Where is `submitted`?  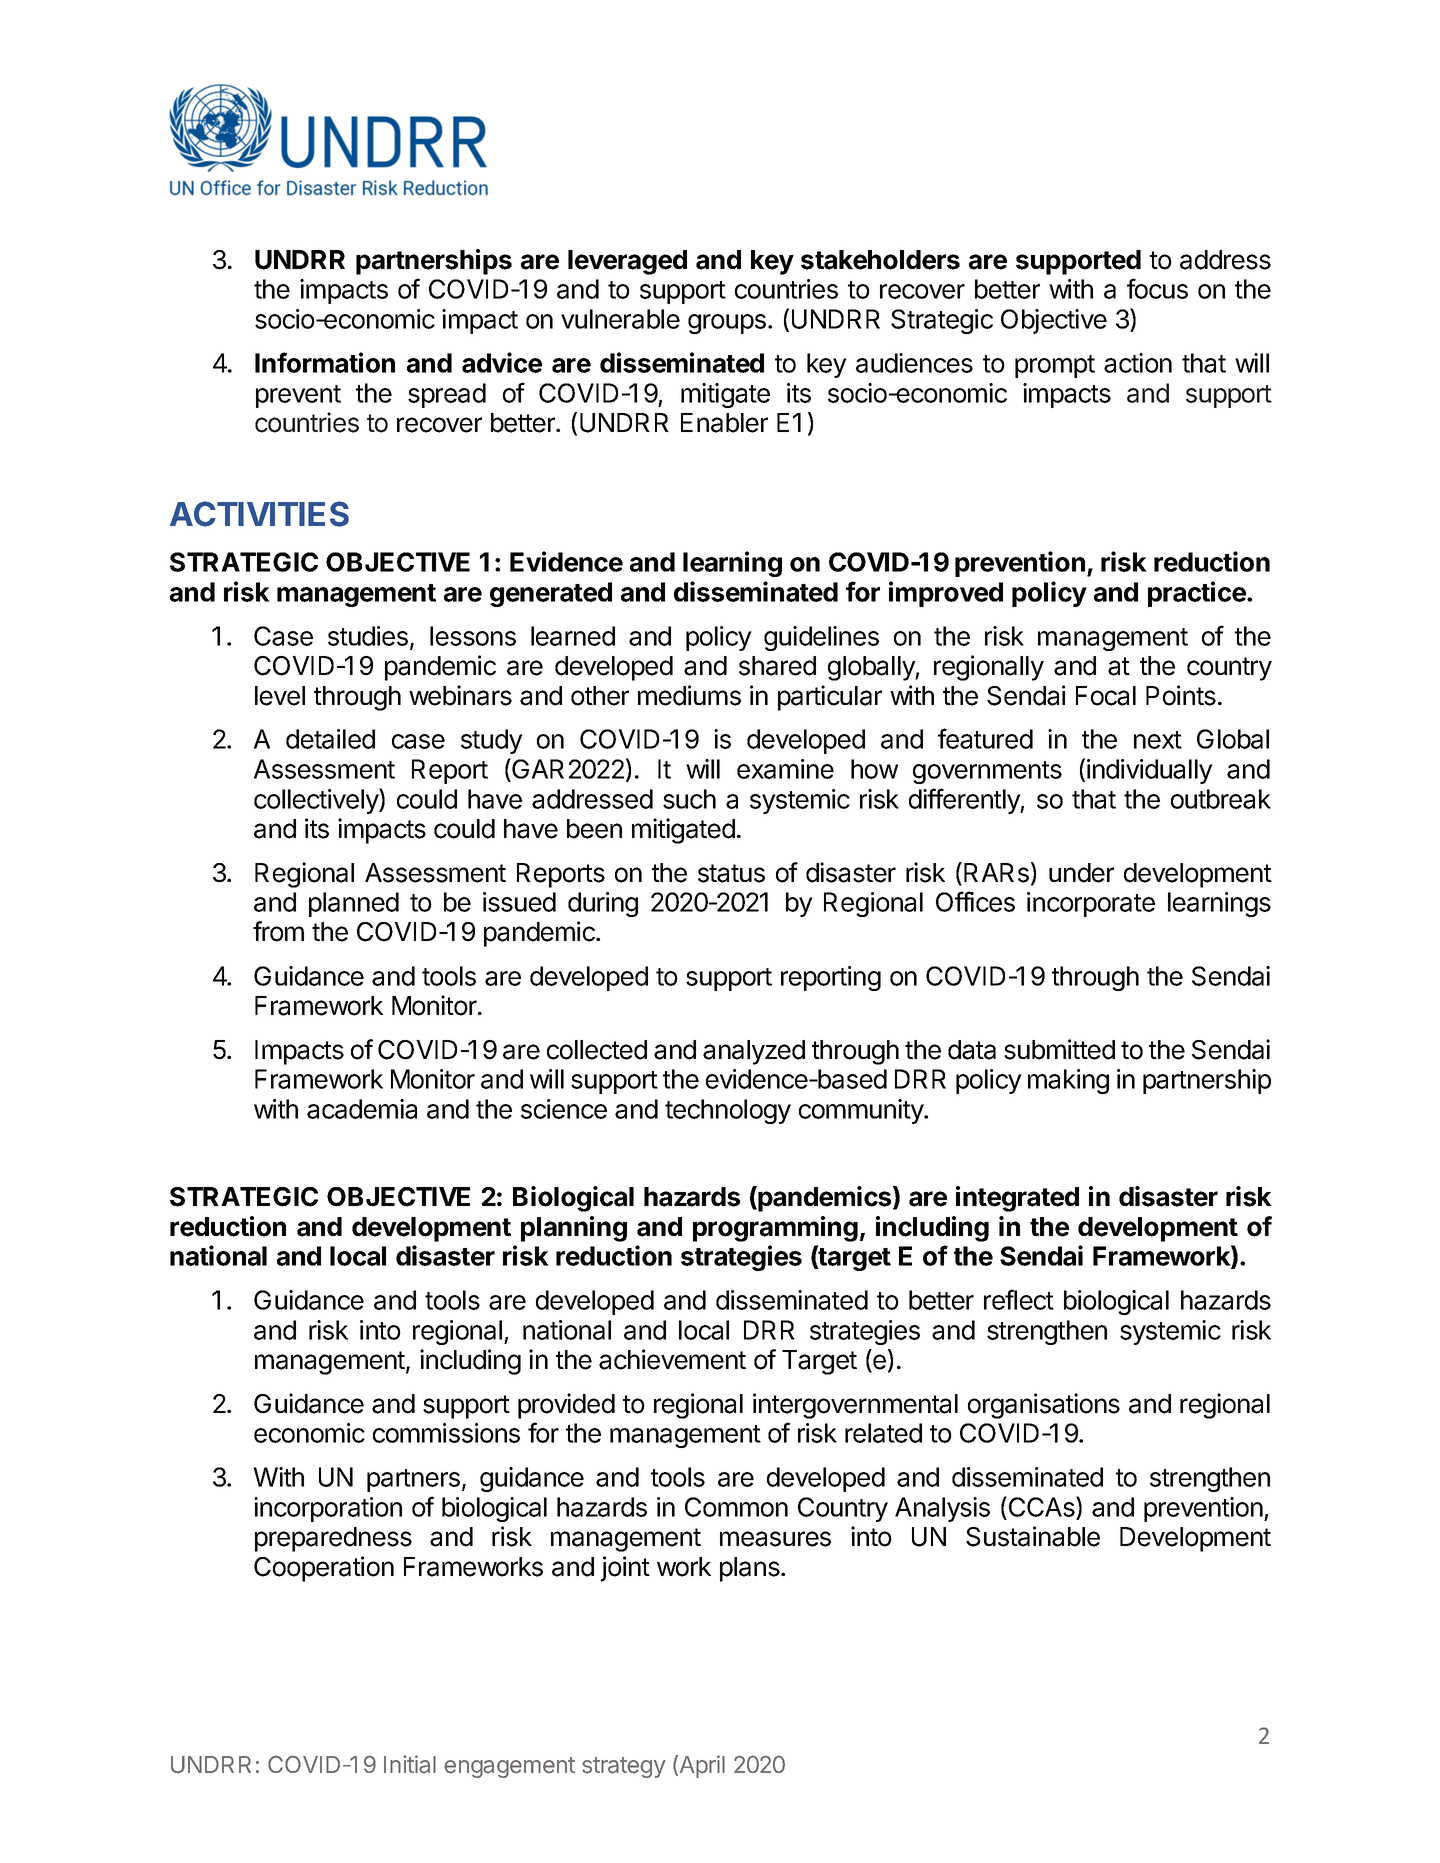
submitted is located at coordinates (1059, 1049).
